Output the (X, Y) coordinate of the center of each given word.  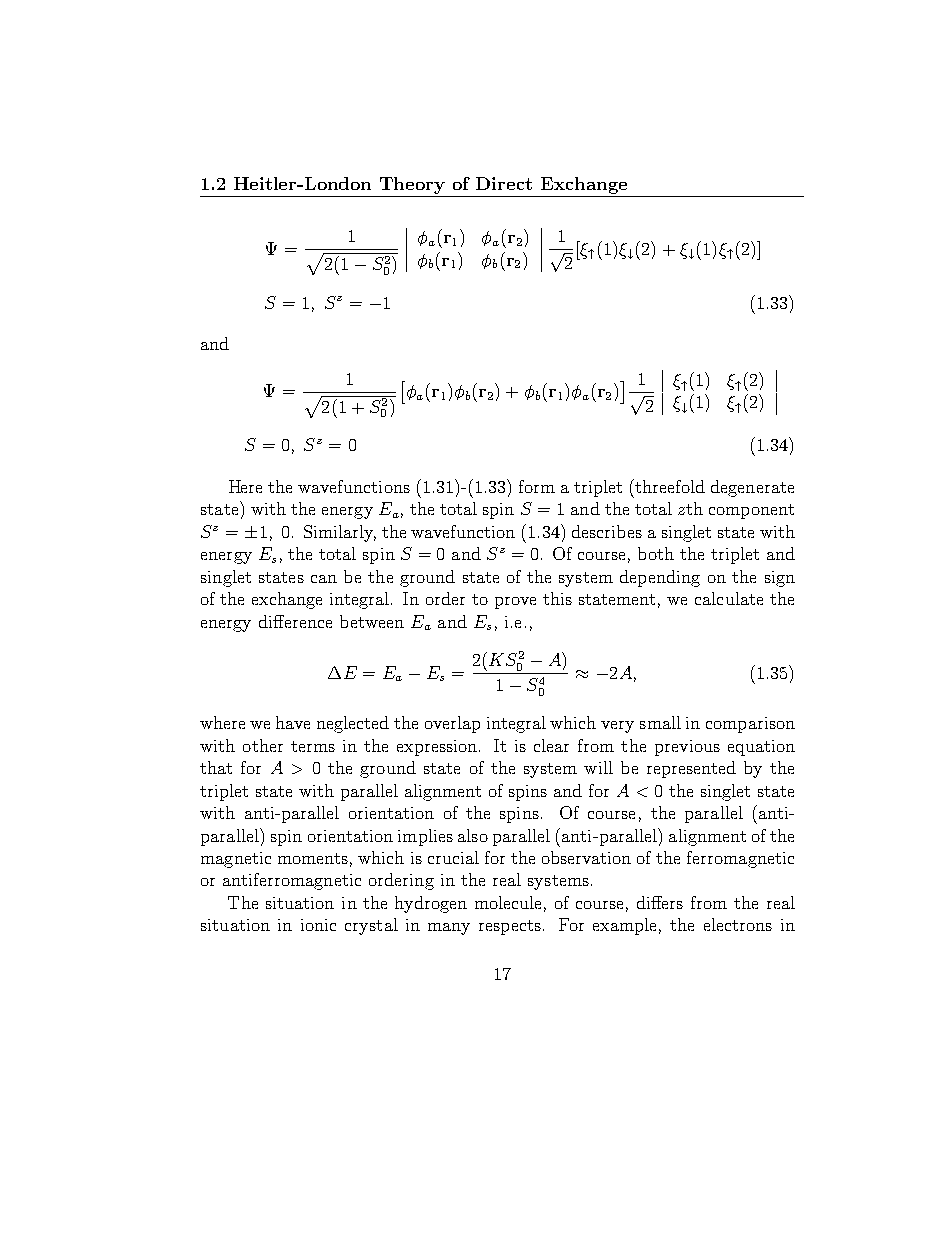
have (293, 722)
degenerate (752, 488)
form (537, 486)
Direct (504, 183)
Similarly (340, 533)
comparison (750, 725)
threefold (669, 486)
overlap (452, 724)
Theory (412, 185)
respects (510, 927)
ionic (318, 925)
